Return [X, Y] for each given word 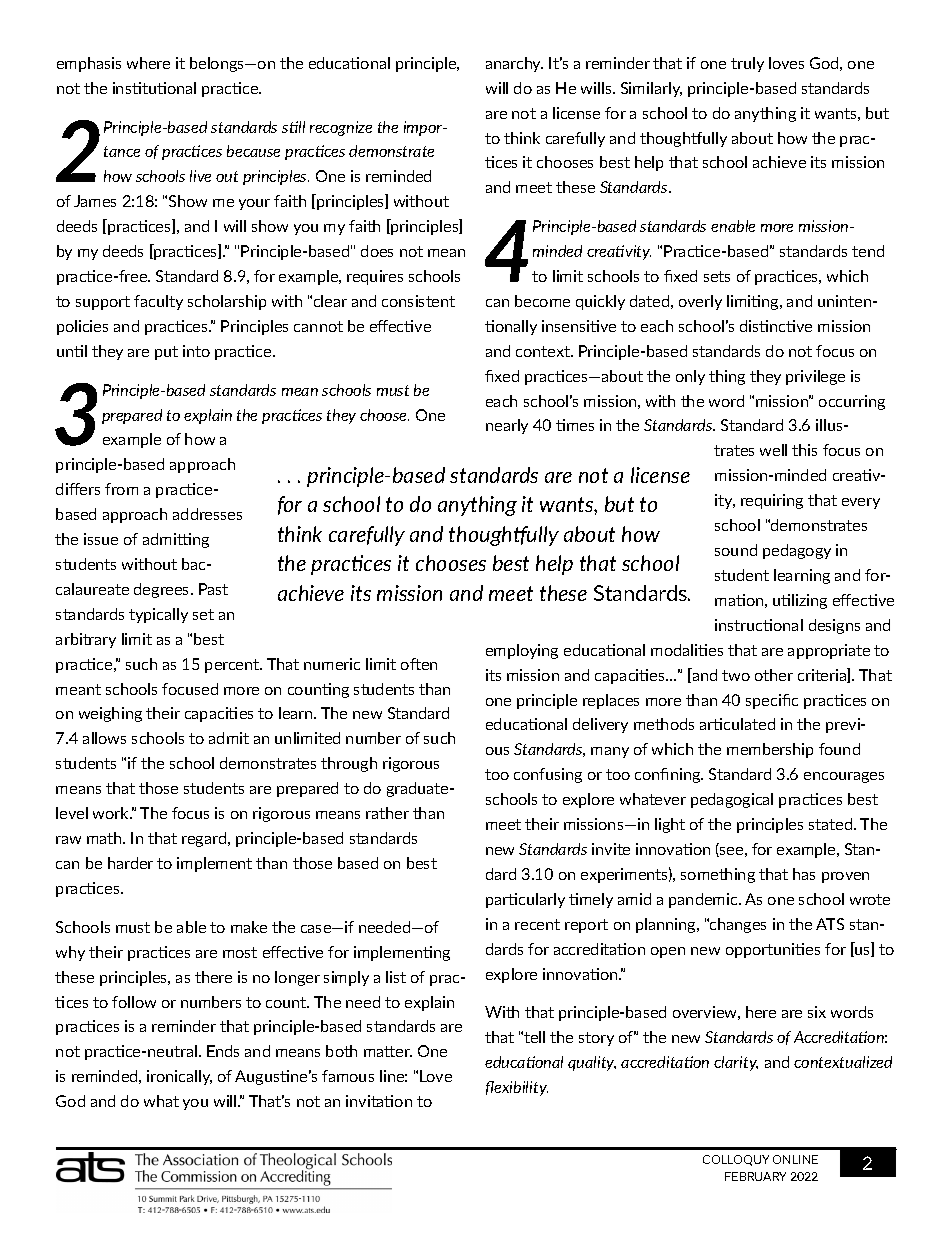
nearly [507, 426]
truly [747, 64]
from [121, 489]
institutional [154, 88]
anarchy [514, 64]
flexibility [517, 1088]
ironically [179, 1077]
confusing [548, 775]
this [804, 450]
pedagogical [732, 800]
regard [205, 839]
